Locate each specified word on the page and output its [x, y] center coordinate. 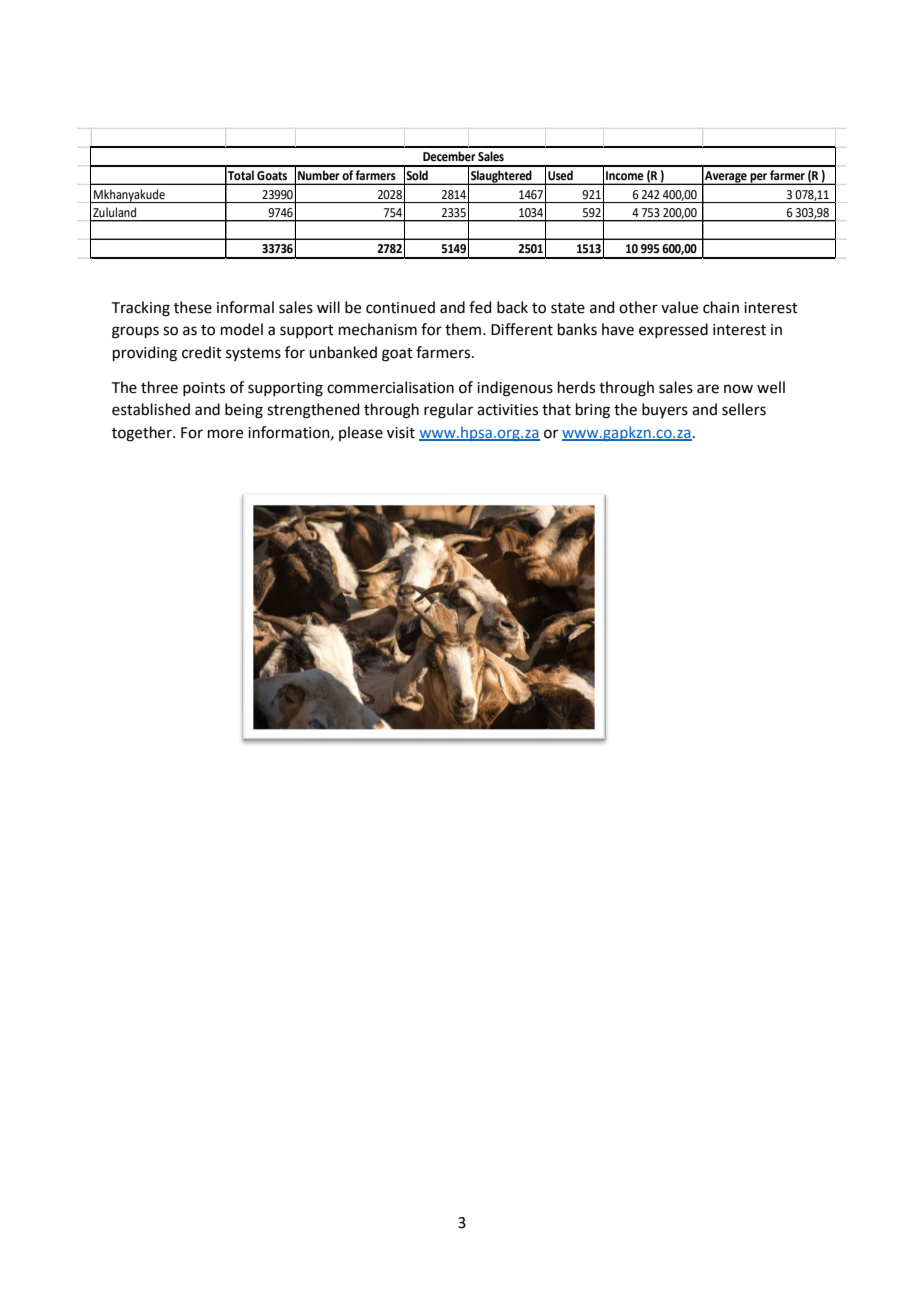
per [758, 179]
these [193, 307]
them [463, 329]
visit [401, 433]
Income [624, 175]
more [225, 434]
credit [202, 352]
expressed [673, 330]
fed [480, 307]
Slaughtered [501, 177]
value [679, 307]
